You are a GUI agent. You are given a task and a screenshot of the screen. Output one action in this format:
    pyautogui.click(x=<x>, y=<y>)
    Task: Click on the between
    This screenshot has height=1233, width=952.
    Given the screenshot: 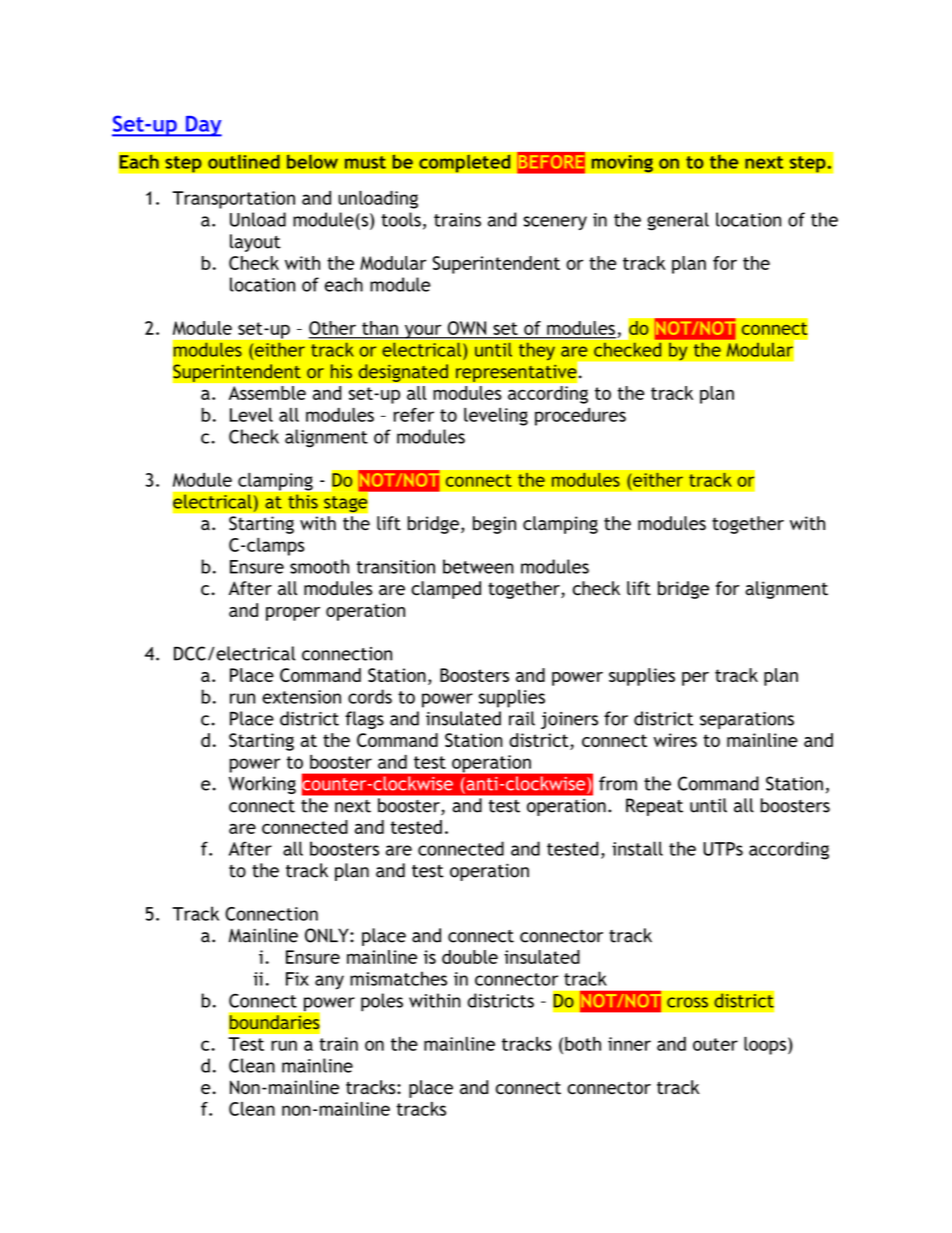 What is the action you would take?
    pyautogui.click(x=478, y=566)
